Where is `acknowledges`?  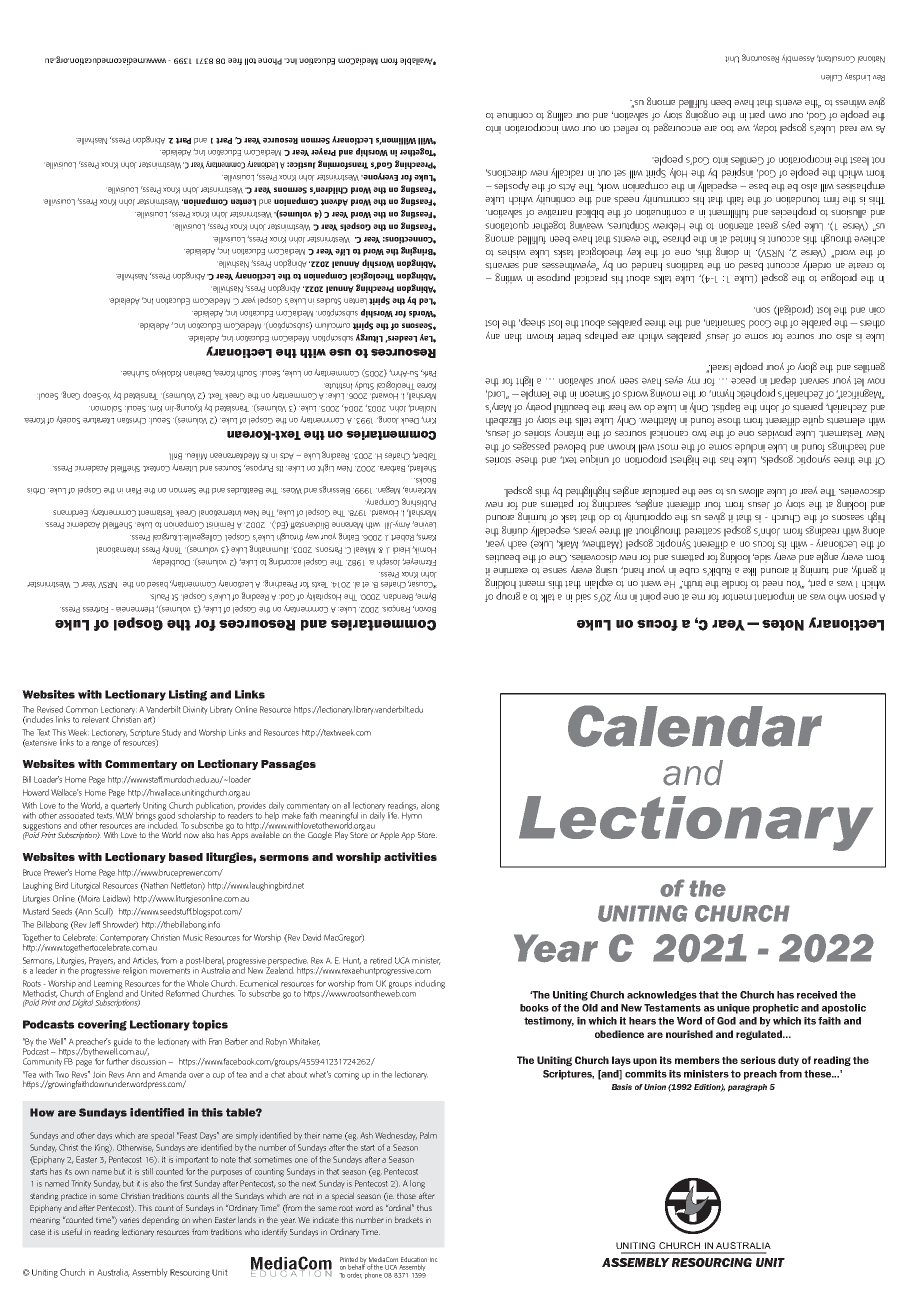
acknowledges is located at coordinates (662, 996).
